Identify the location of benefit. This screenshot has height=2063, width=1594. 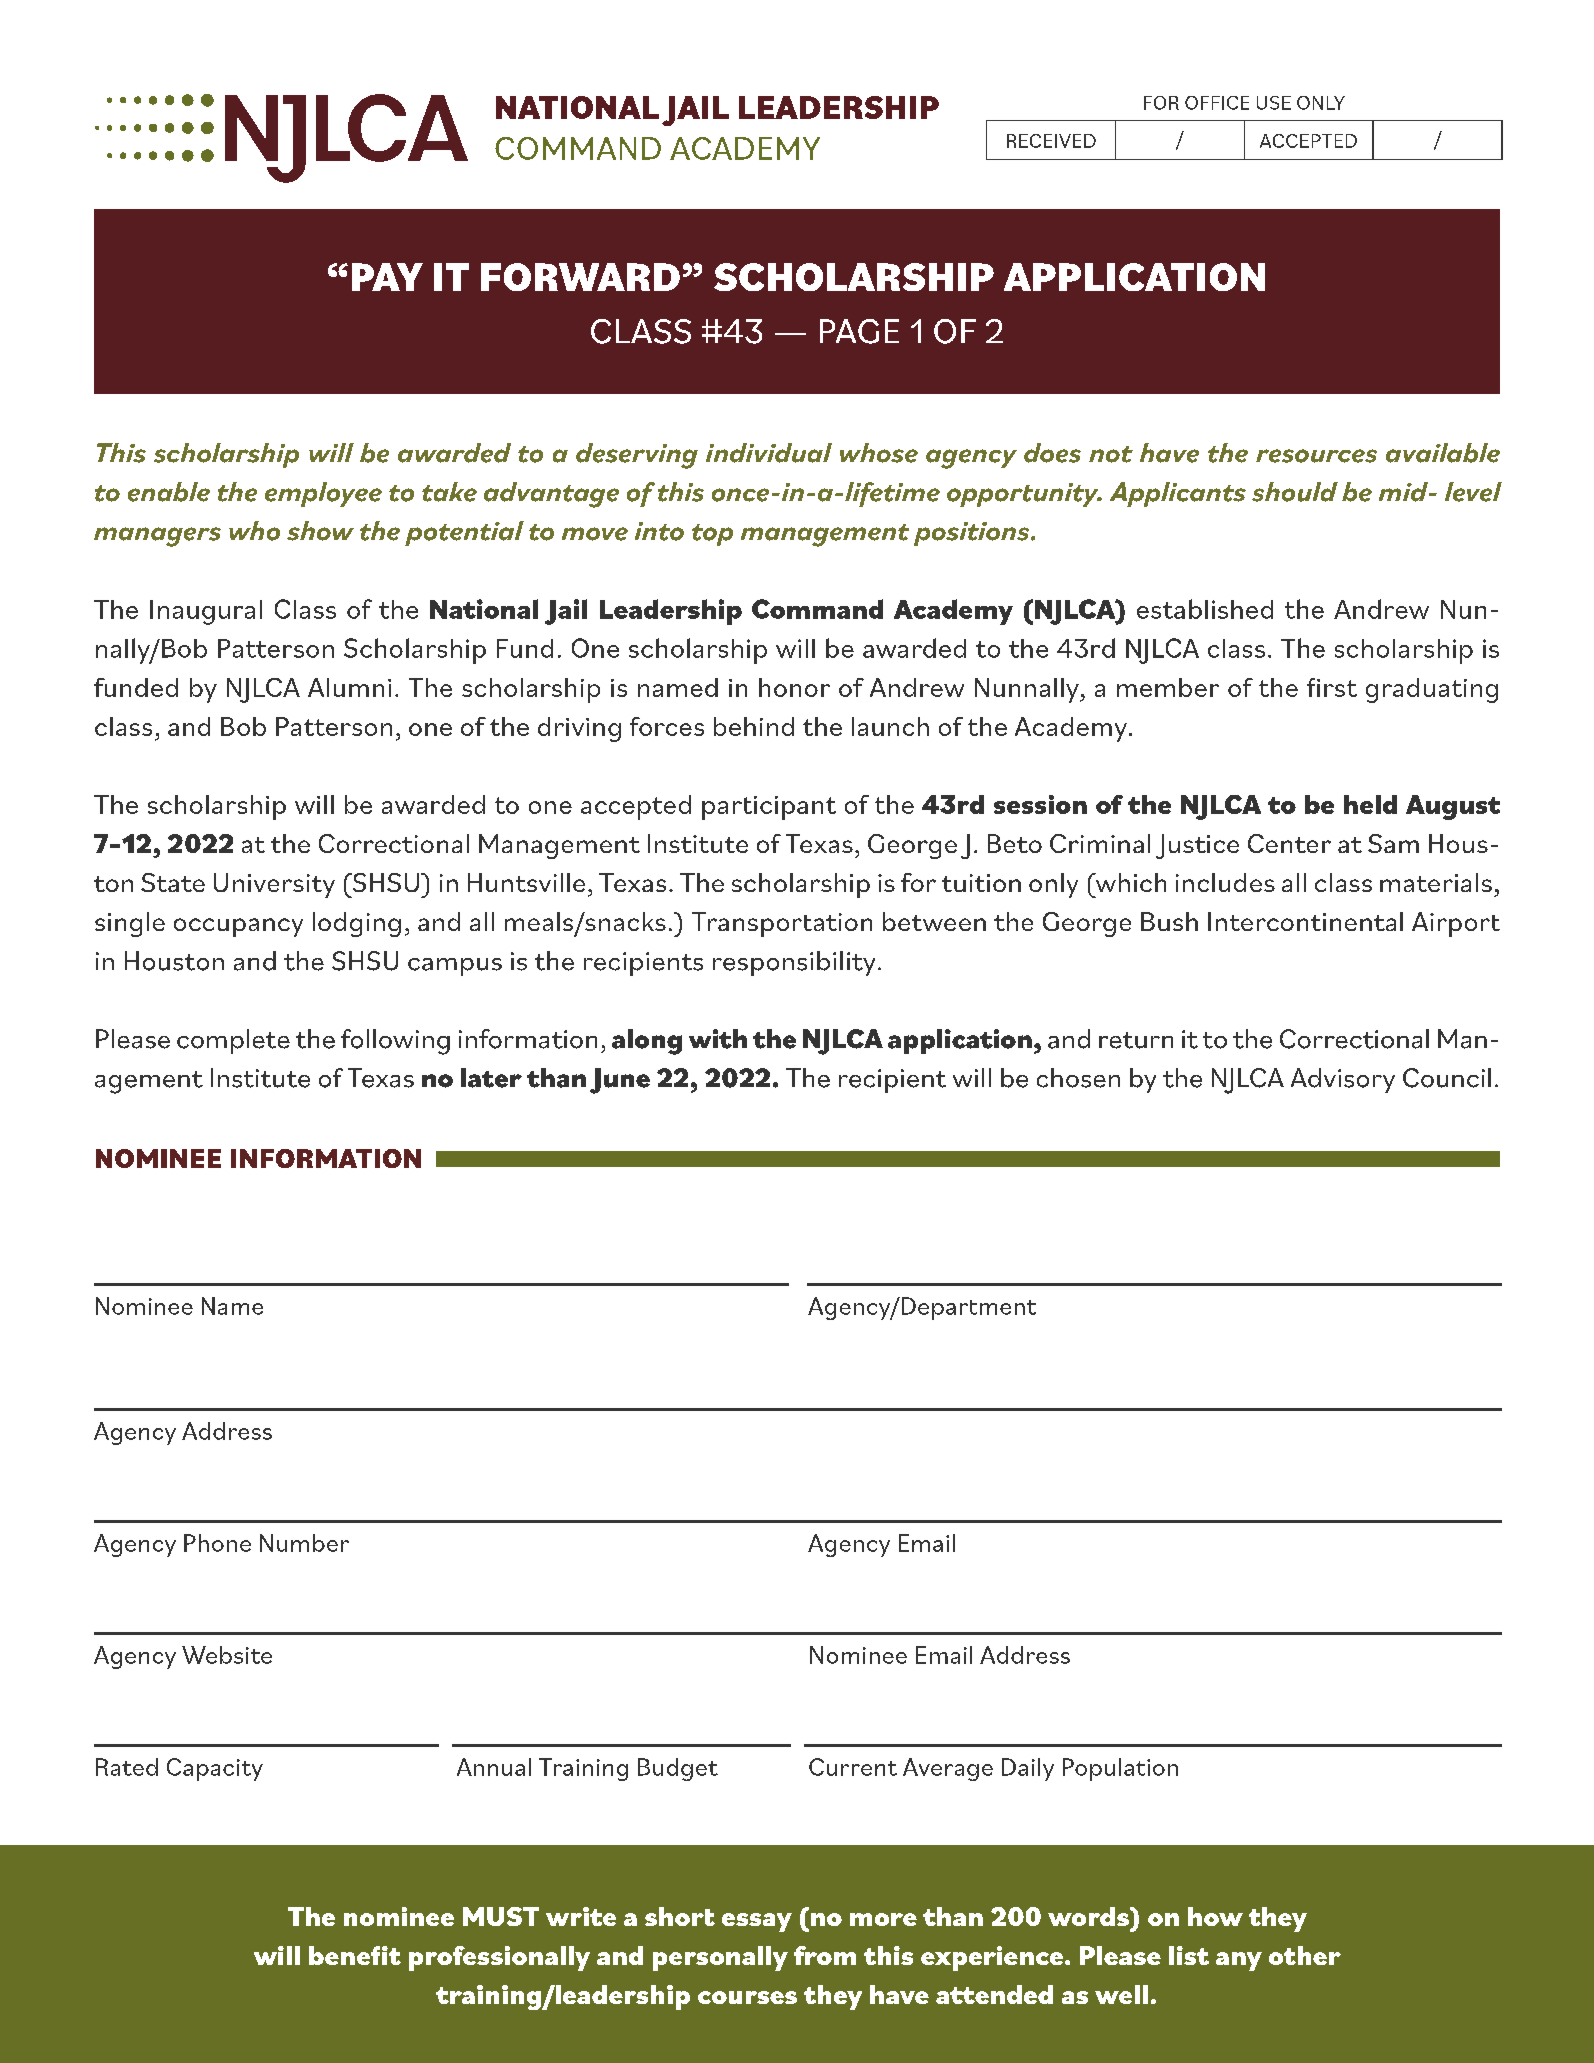
(355, 1955).
